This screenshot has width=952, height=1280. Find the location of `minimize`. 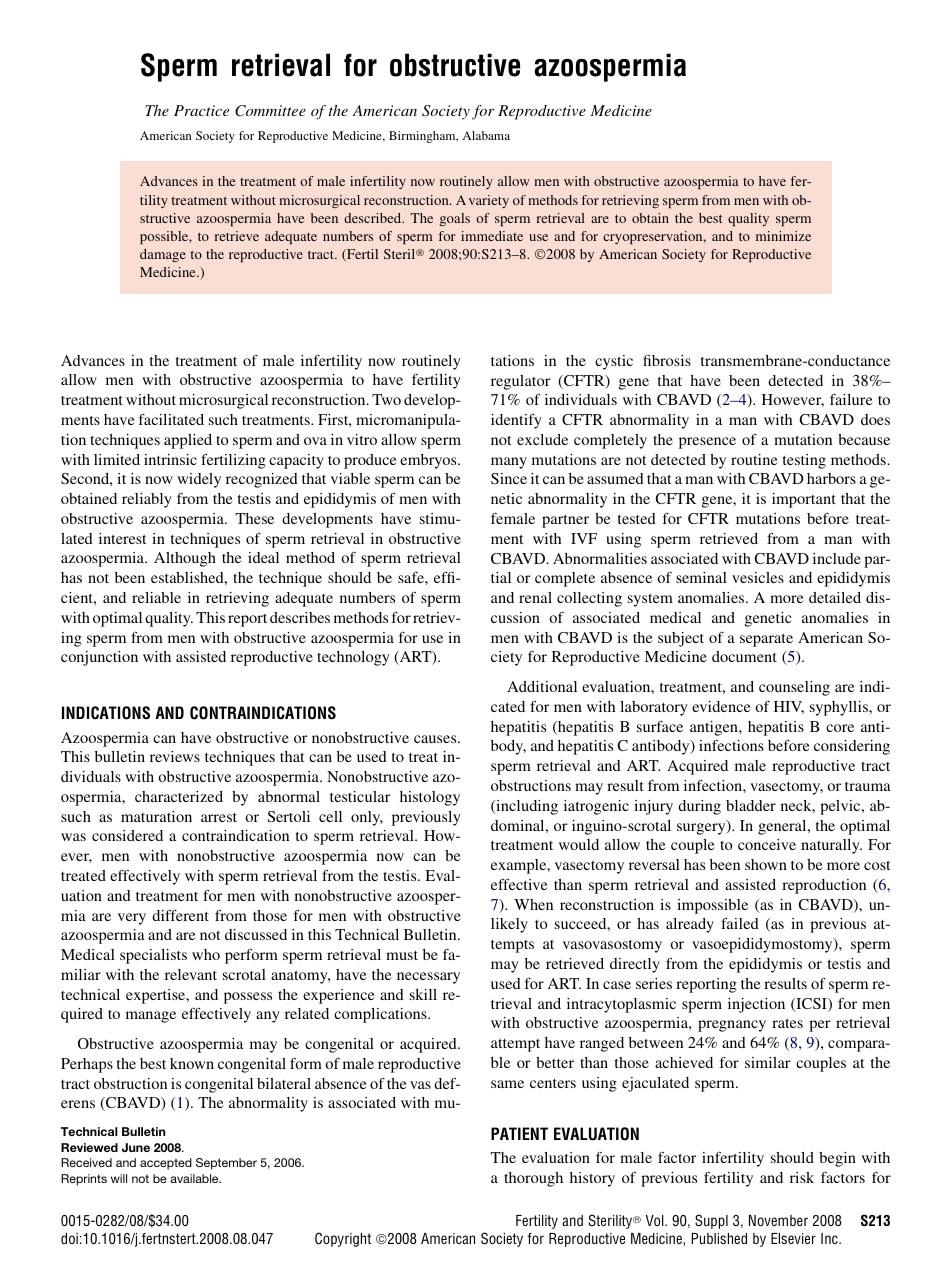

minimize is located at coordinates (783, 236).
